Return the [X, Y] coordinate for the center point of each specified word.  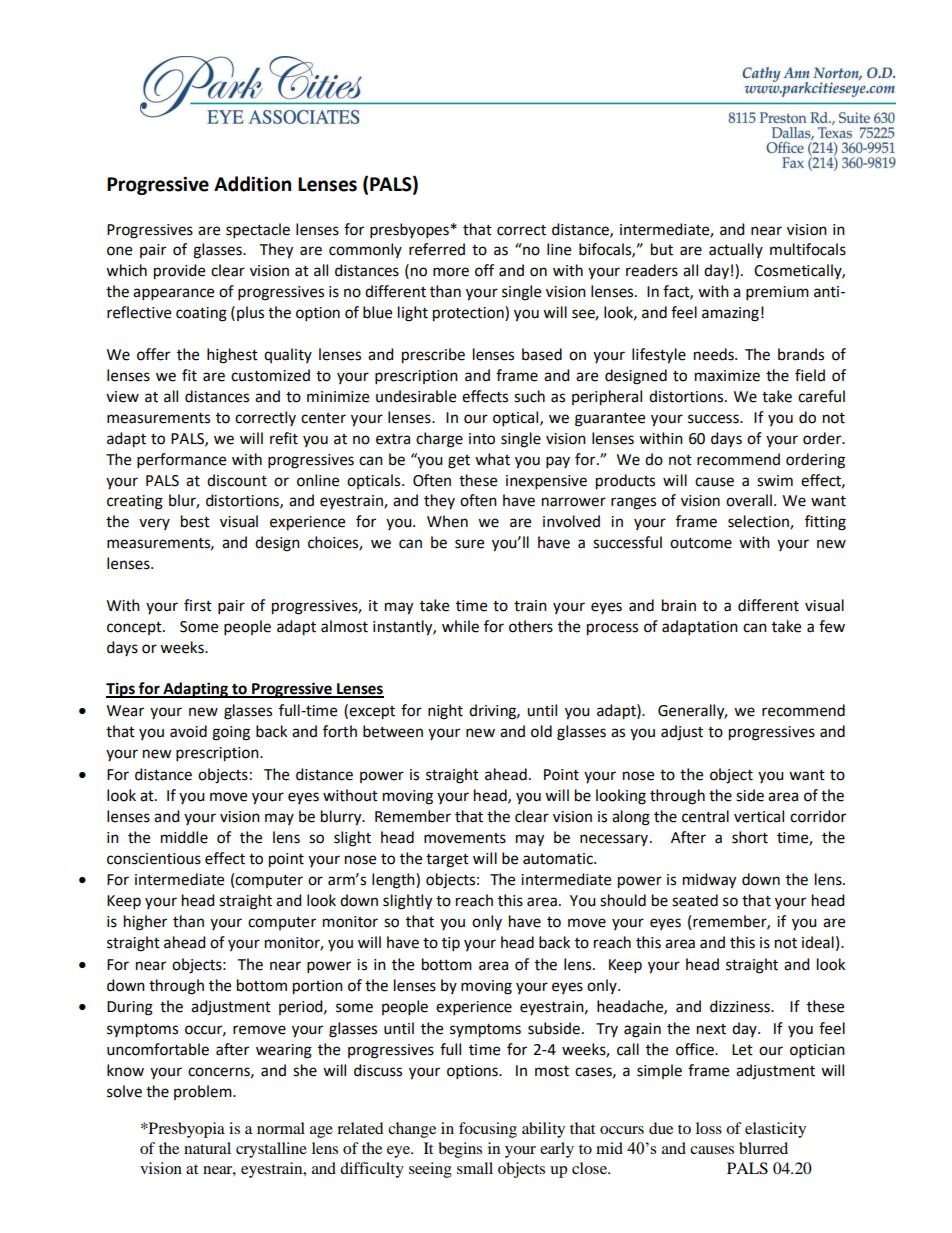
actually [736, 250]
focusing [488, 1130]
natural [207, 1148]
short [750, 837]
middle [184, 837]
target [447, 861]
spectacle [258, 231]
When [447, 521]
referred [437, 249]
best [195, 521]
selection [759, 522]
